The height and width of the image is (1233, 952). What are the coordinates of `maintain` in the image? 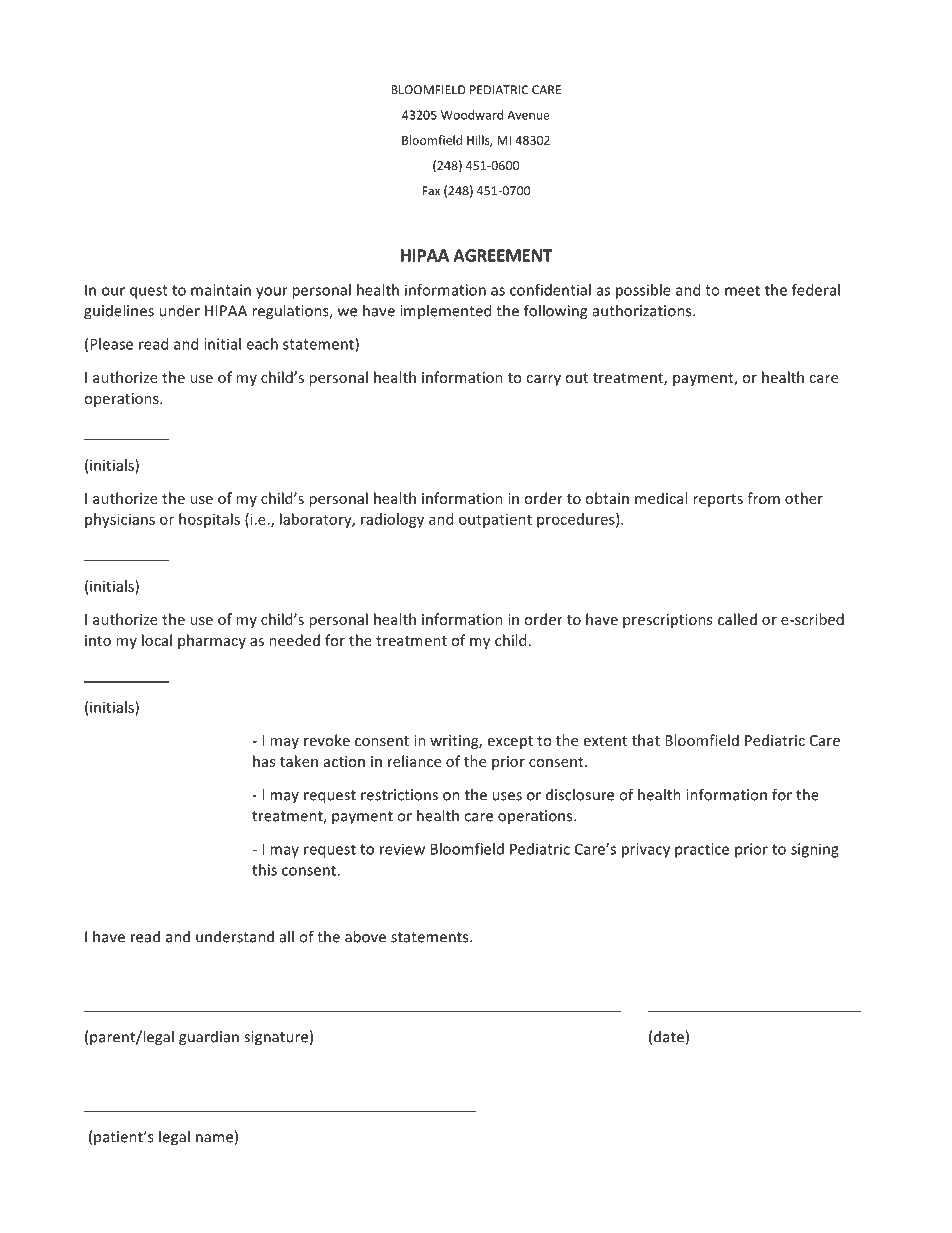 It's located at (221, 290).
